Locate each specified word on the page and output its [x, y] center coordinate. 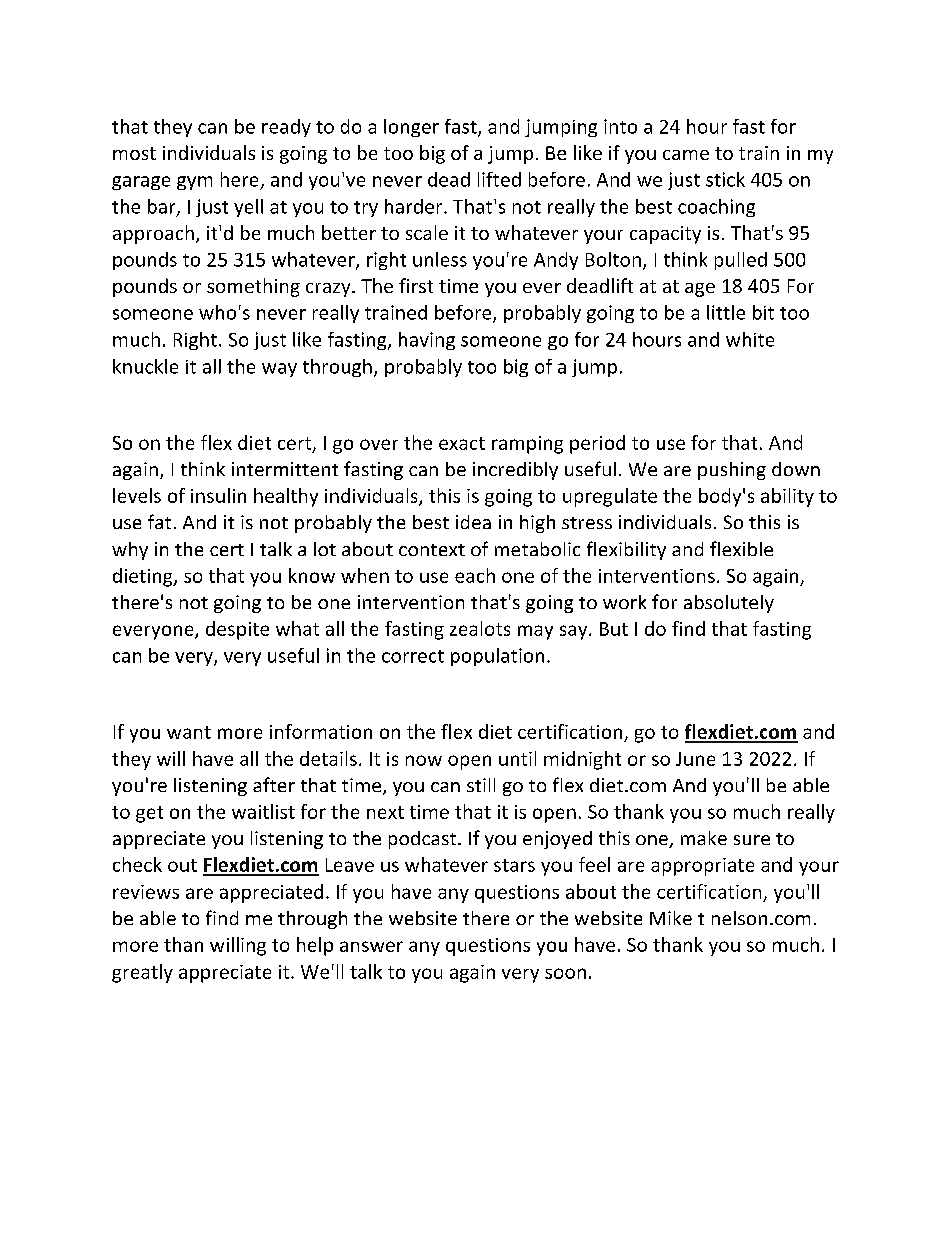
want [189, 732]
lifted [499, 179]
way [279, 370]
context [432, 550]
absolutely [729, 604]
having [427, 341]
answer [371, 946]
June [695, 759]
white [750, 339]
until [517, 758]
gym [194, 183]
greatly [142, 973]
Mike [671, 918]
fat [159, 521]
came [686, 155]
